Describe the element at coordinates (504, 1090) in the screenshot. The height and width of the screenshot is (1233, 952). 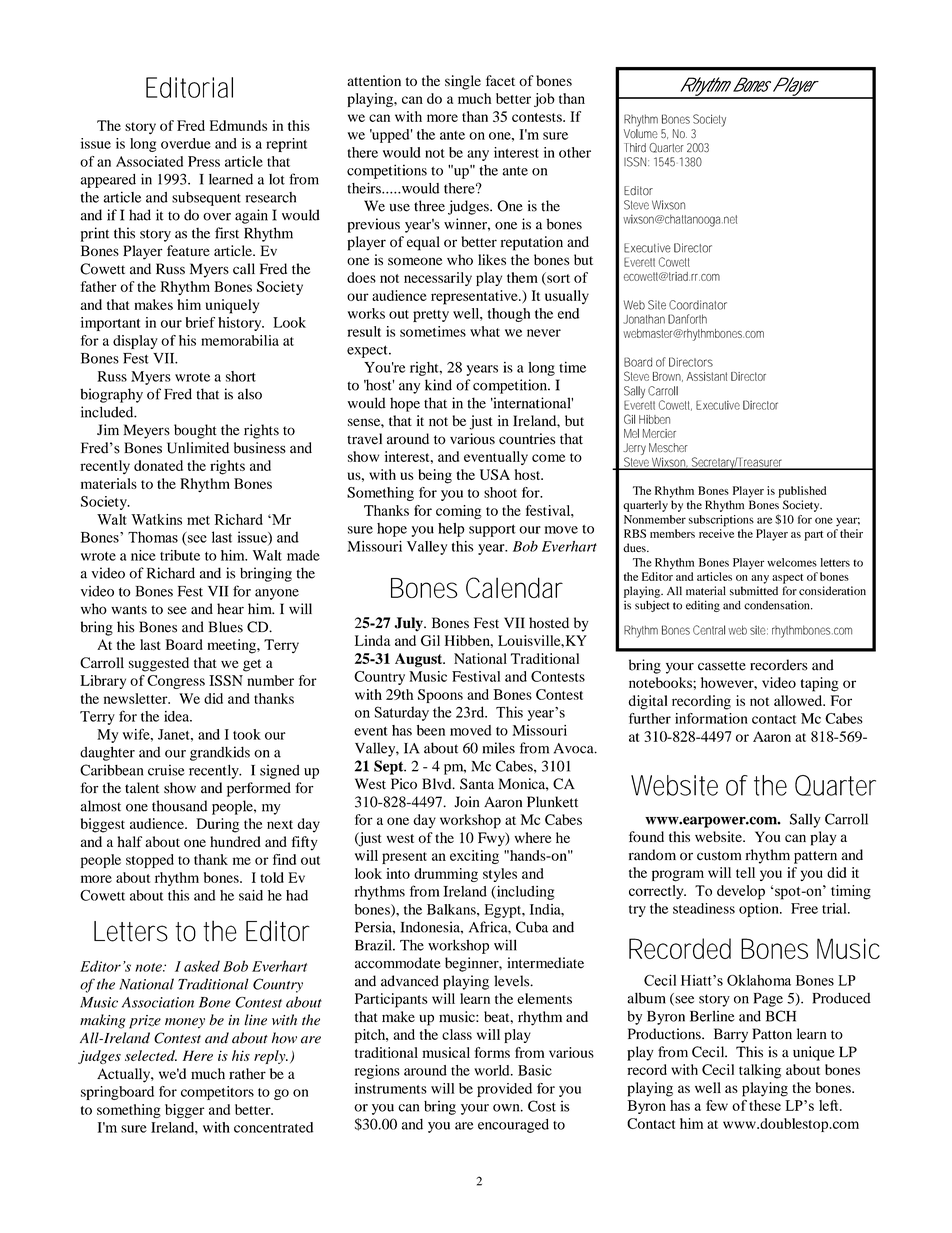
I see `provided` at that location.
